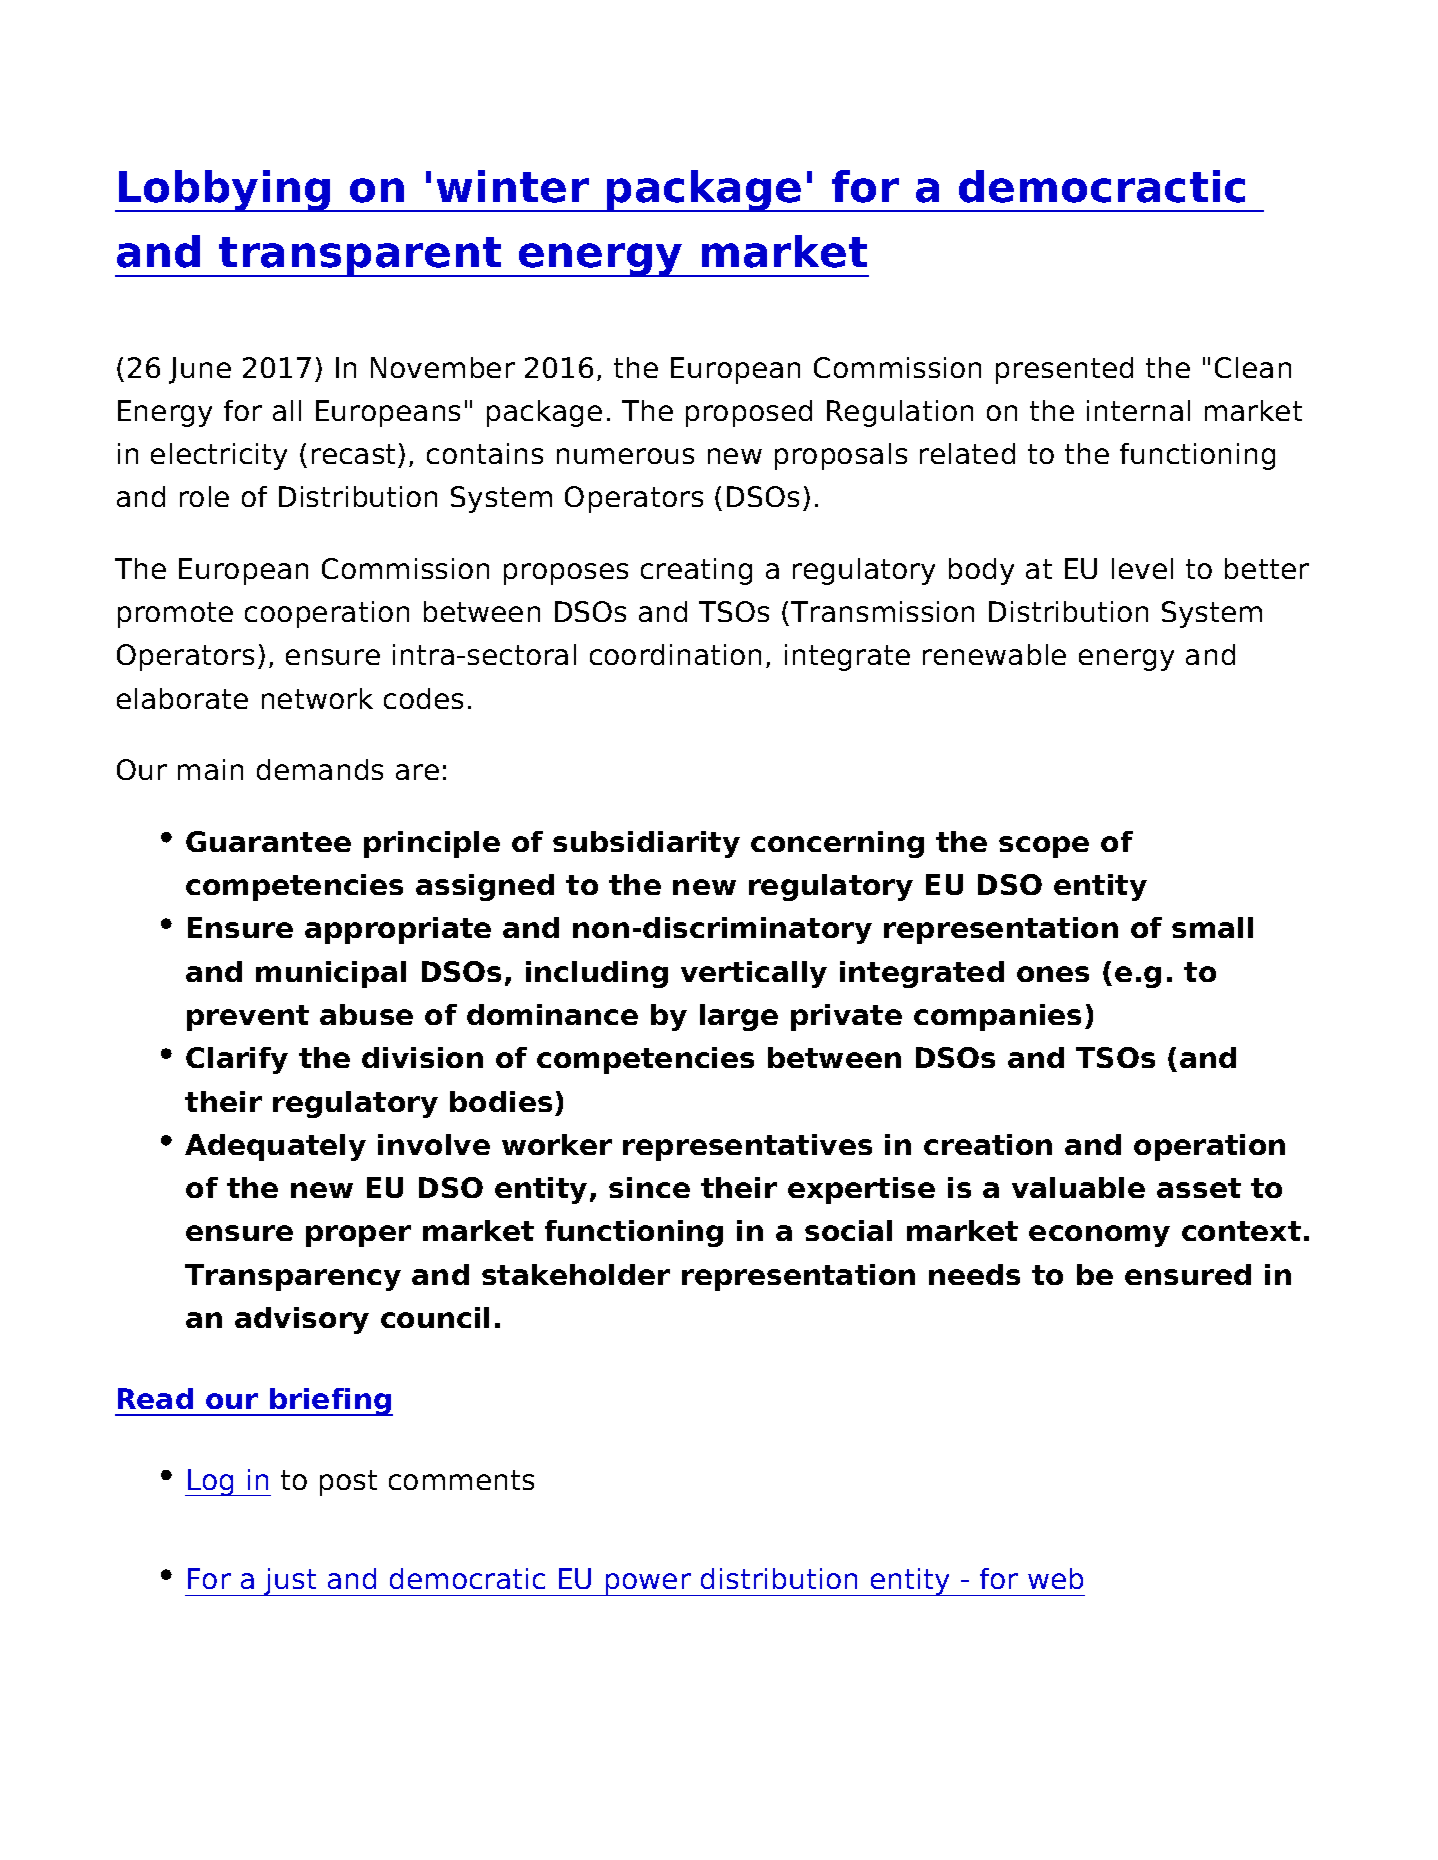 The height and width of the screenshot is (1860, 1438). Describe the element at coordinates (696, 571) in the screenshot. I see `creating` at that location.
